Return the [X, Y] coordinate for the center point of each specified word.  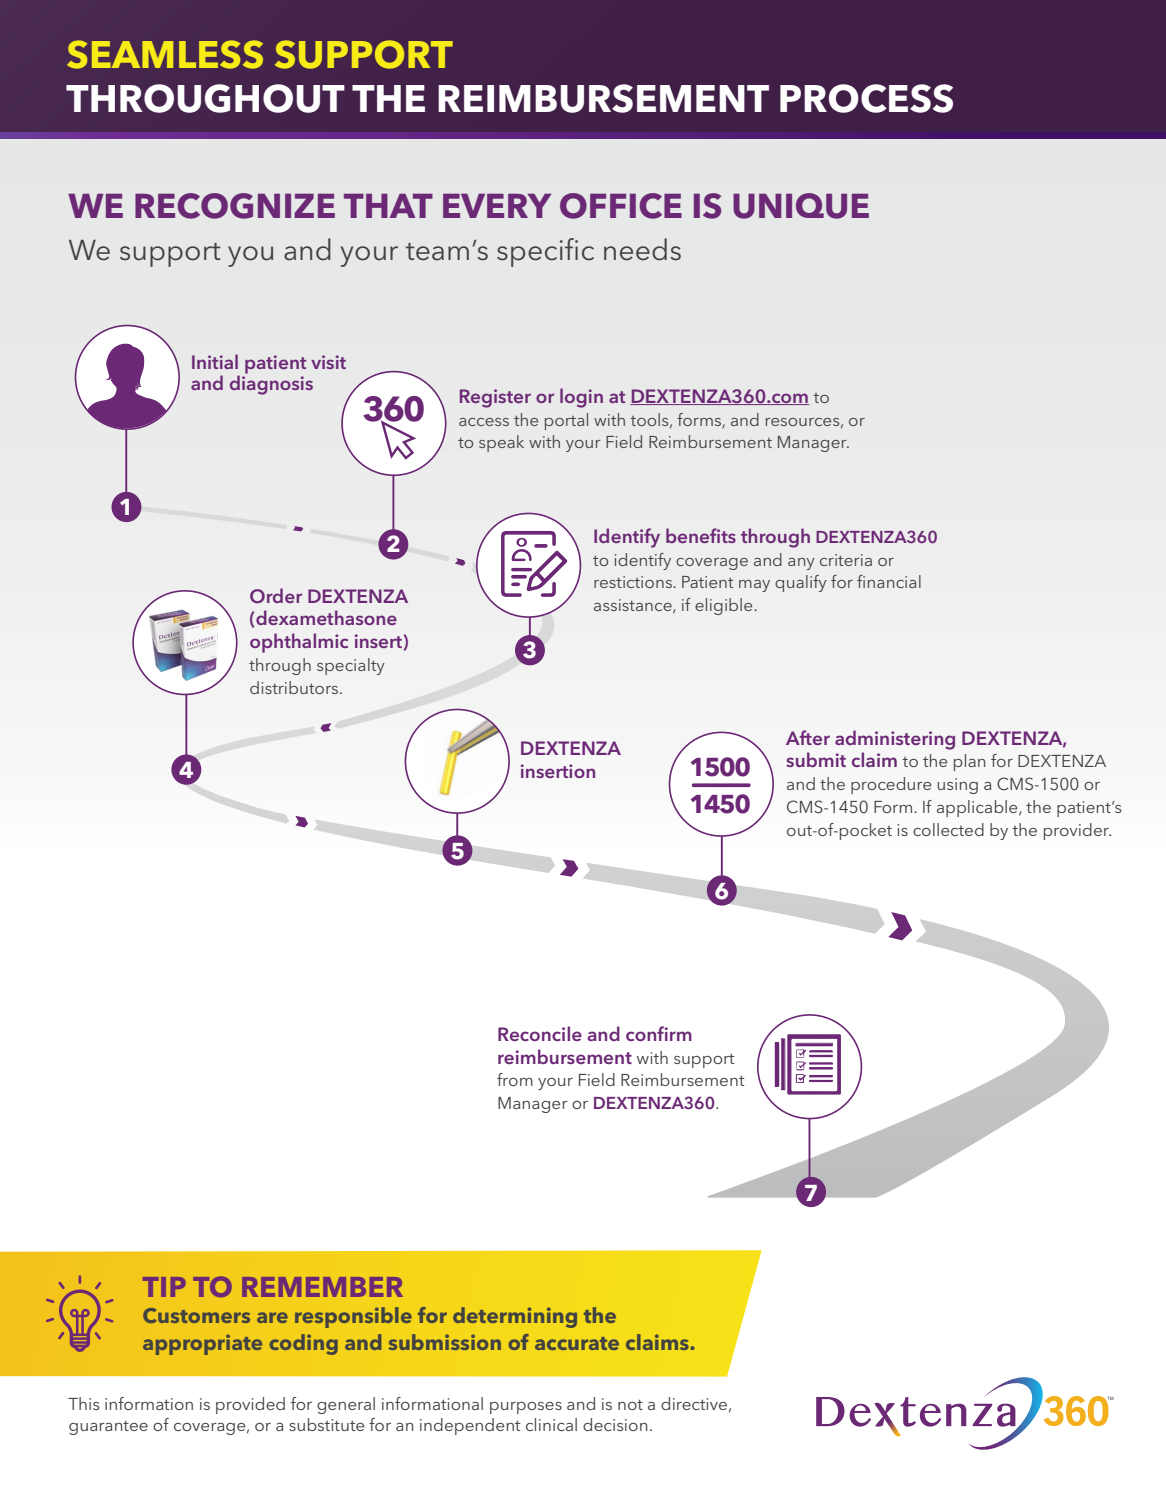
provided [250, 1405]
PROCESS [866, 98]
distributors [295, 687]
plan [969, 762]
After [808, 737]
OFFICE [621, 206]
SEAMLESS [165, 54]
